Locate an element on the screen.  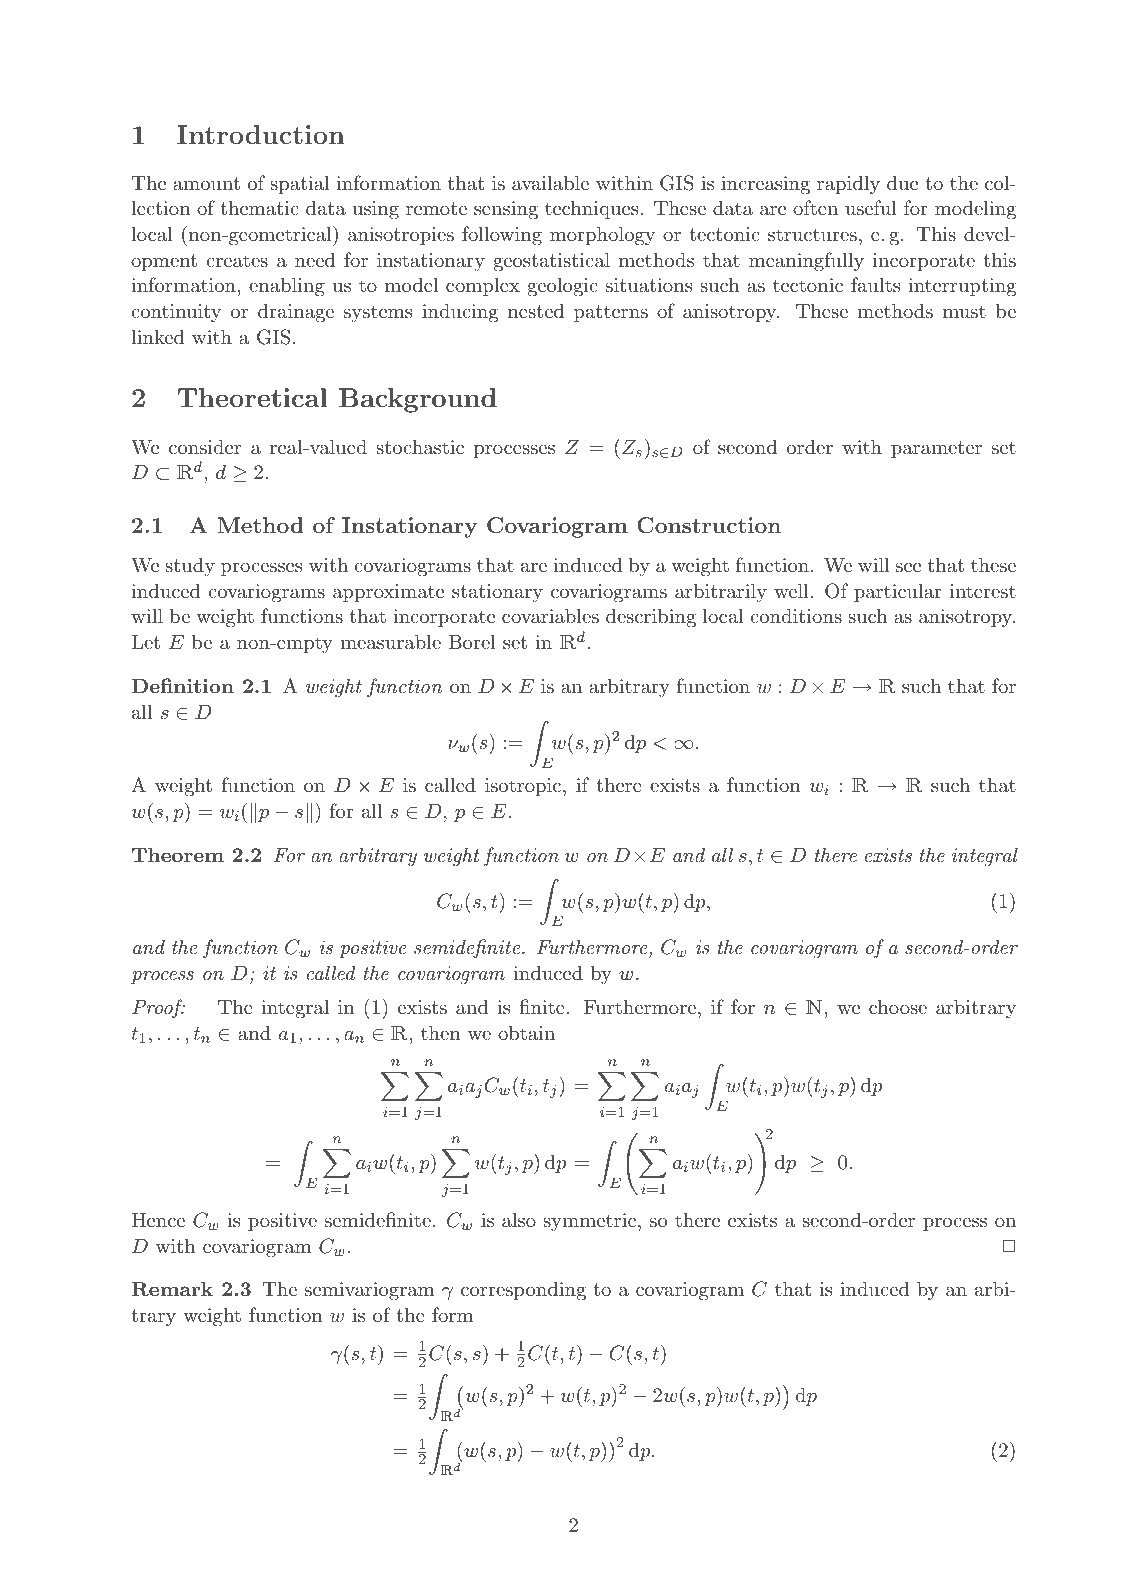
symmetric is located at coordinates (591, 1222).
